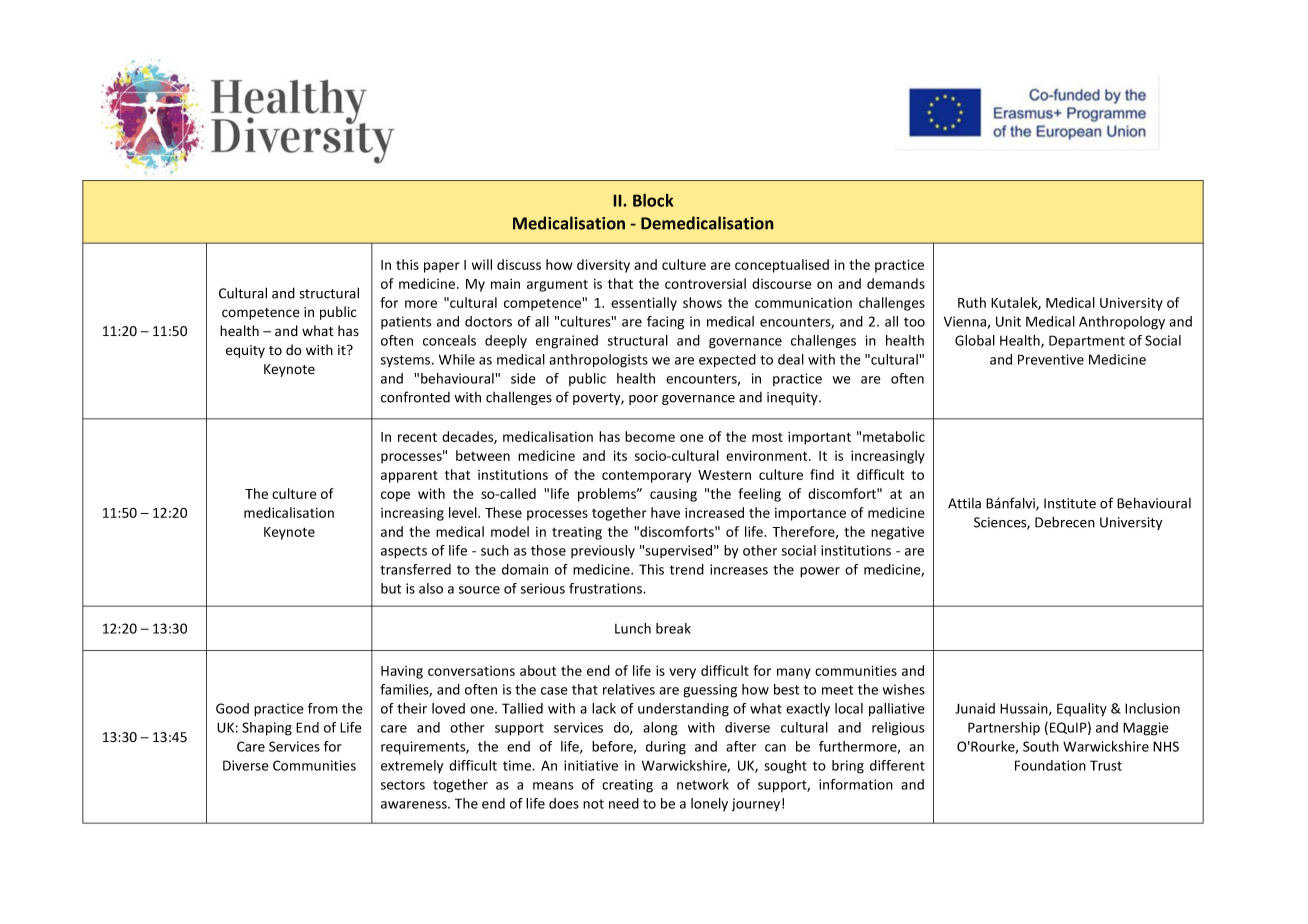 Image resolution: width=1308 pixels, height=924 pixels. What do you see at coordinates (643, 400) in the page?
I see `poor` at bounding box center [643, 400].
